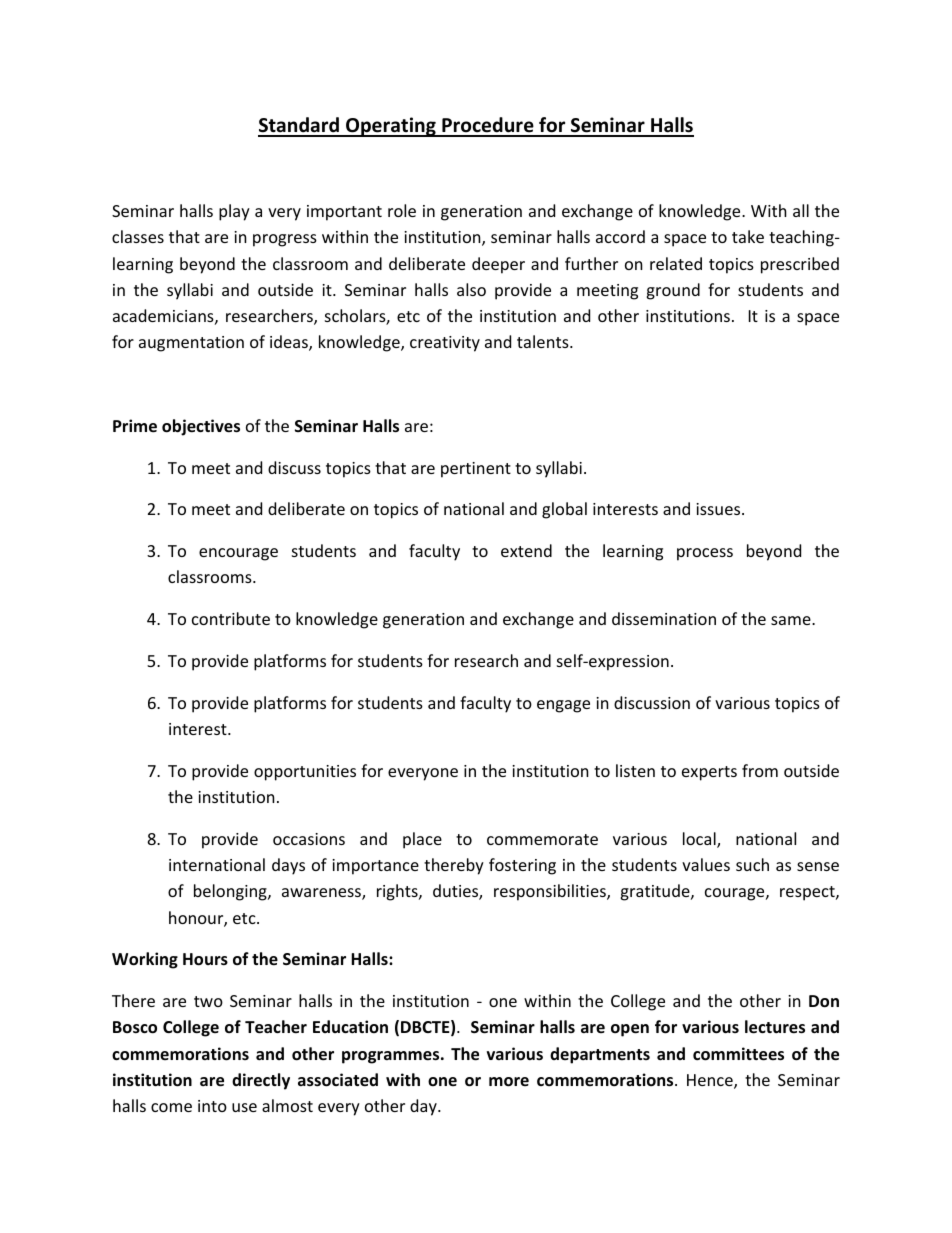 Image resolution: width=952 pixels, height=1233 pixels. What do you see at coordinates (445, 344) in the screenshot?
I see `creativity` at bounding box center [445, 344].
